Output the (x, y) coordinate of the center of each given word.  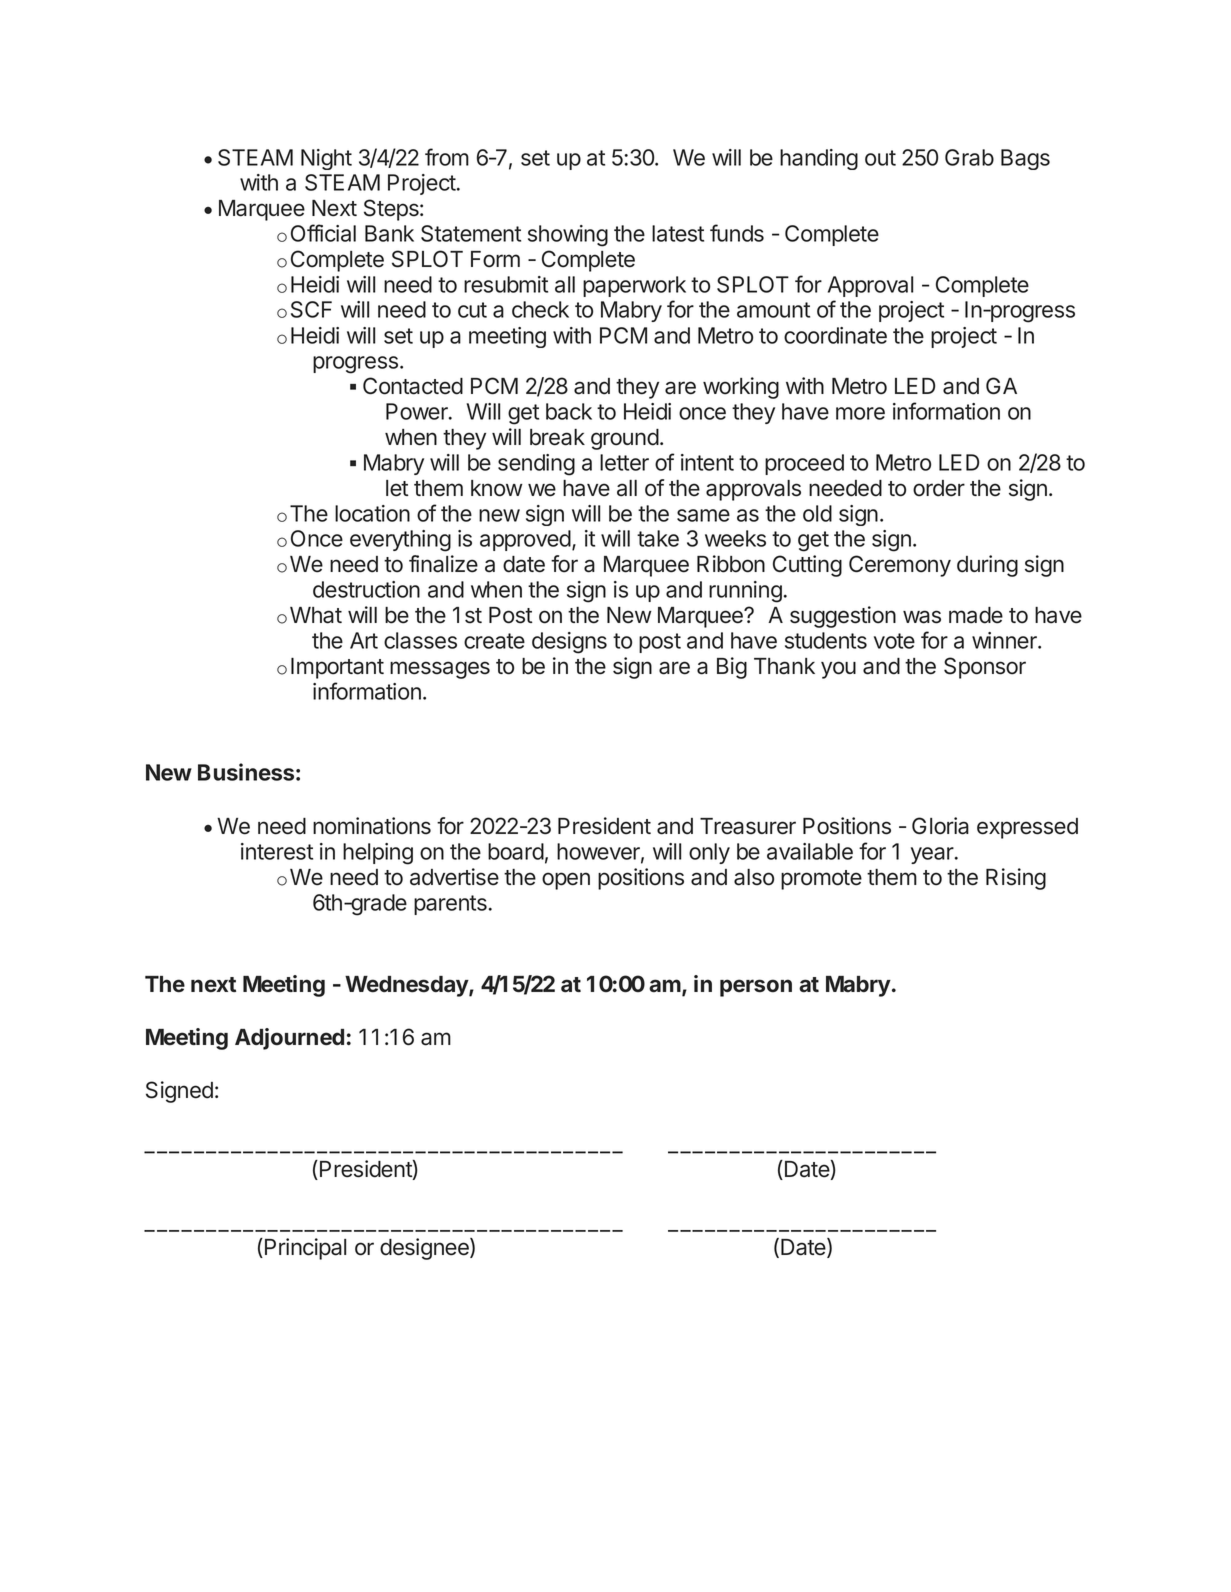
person (756, 988)
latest (678, 233)
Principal (305, 1249)
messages (440, 670)
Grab (969, 157)
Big (732, 668)
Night (326, 159)
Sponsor (985, 668)
